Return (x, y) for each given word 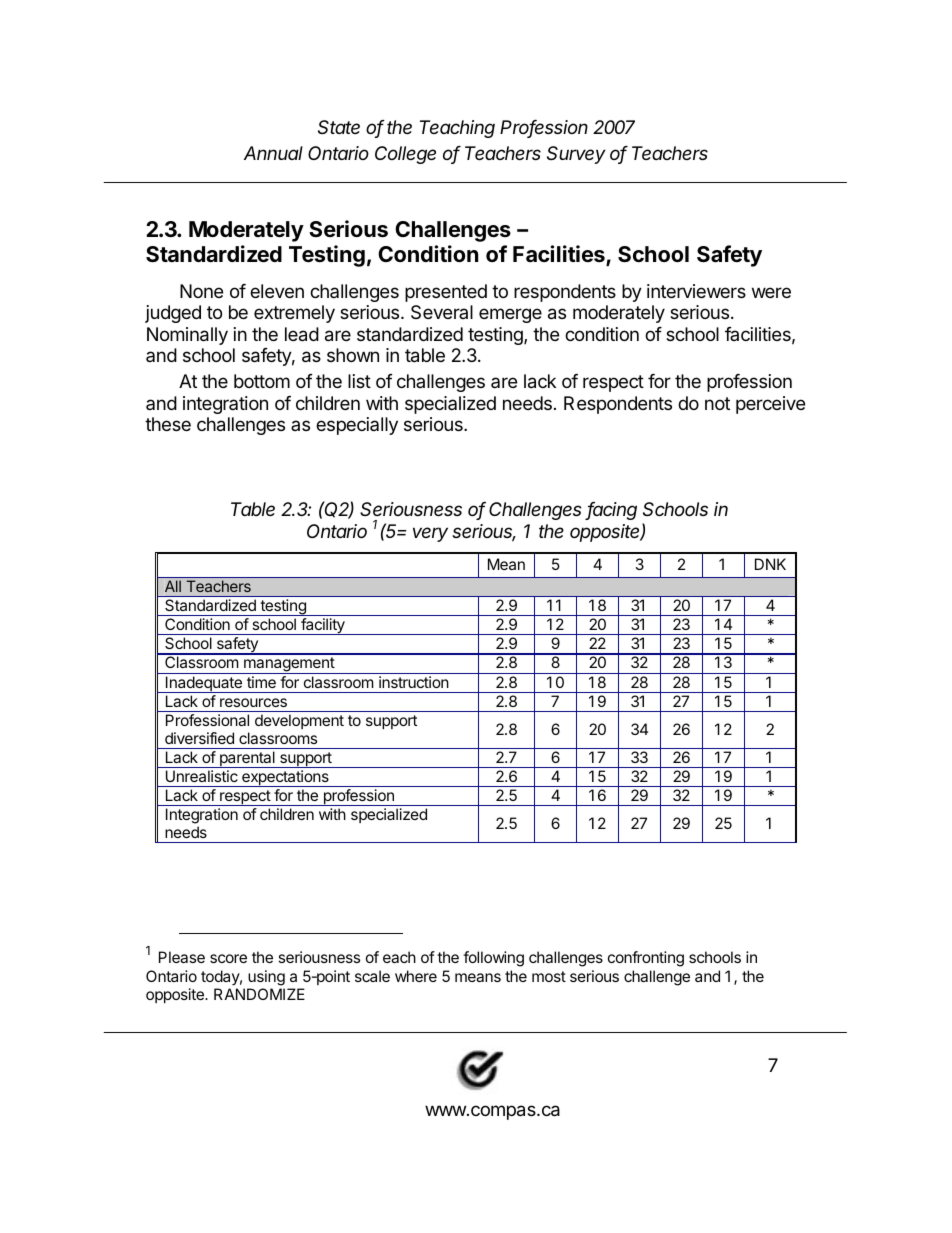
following (493, 959)
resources (253, 702)
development (299, 721)
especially (357, 426)
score (228, 958)
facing (611, 511)
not (717, 403)
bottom (262, 381)
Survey (576, 155)
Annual (273, 153)
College (405, 155)
